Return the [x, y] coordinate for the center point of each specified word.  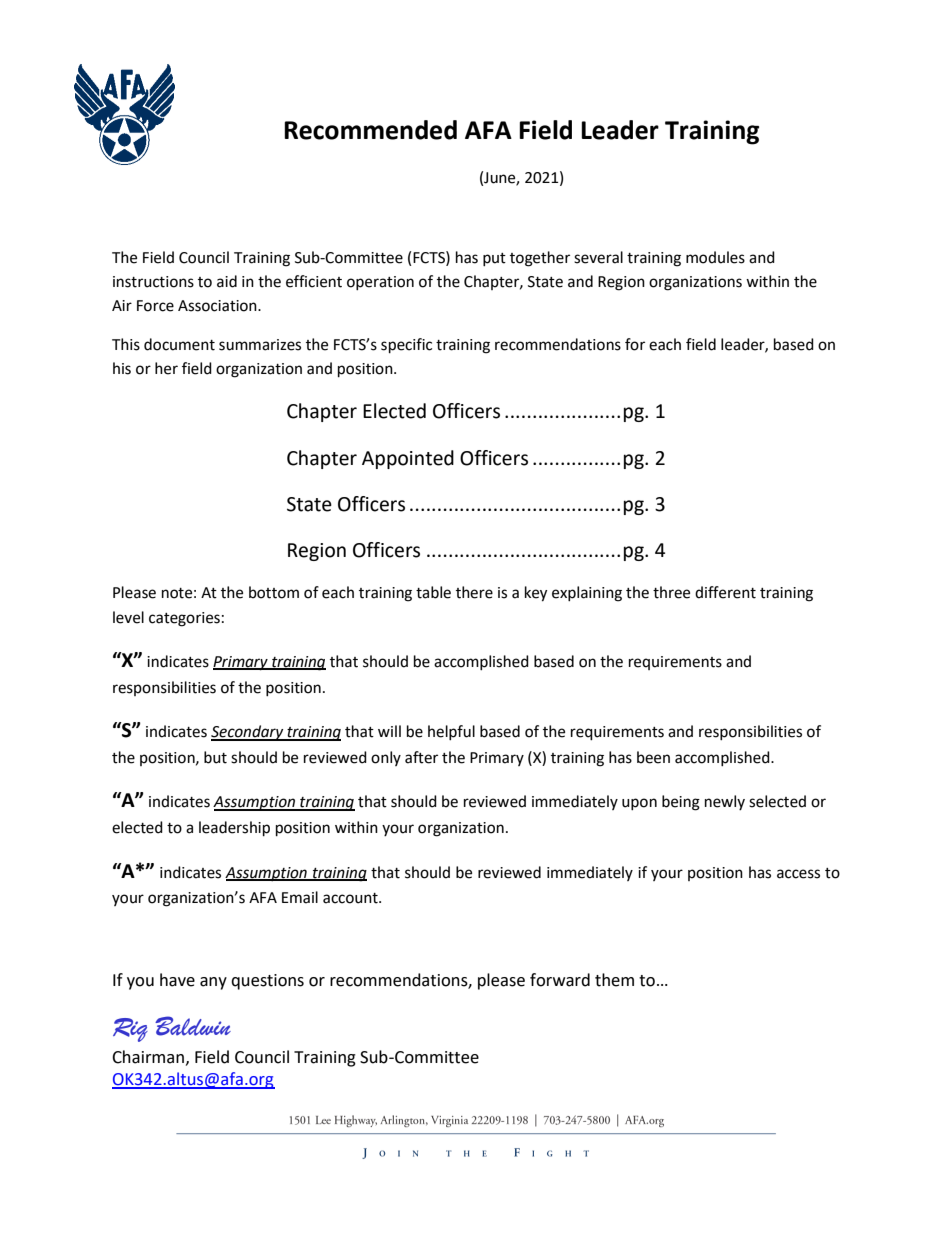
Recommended [370, 130]
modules [715, 257]
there [474, 592]
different [725, 592]
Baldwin [193, 1026]
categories [184, 619]
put [494, 259]
